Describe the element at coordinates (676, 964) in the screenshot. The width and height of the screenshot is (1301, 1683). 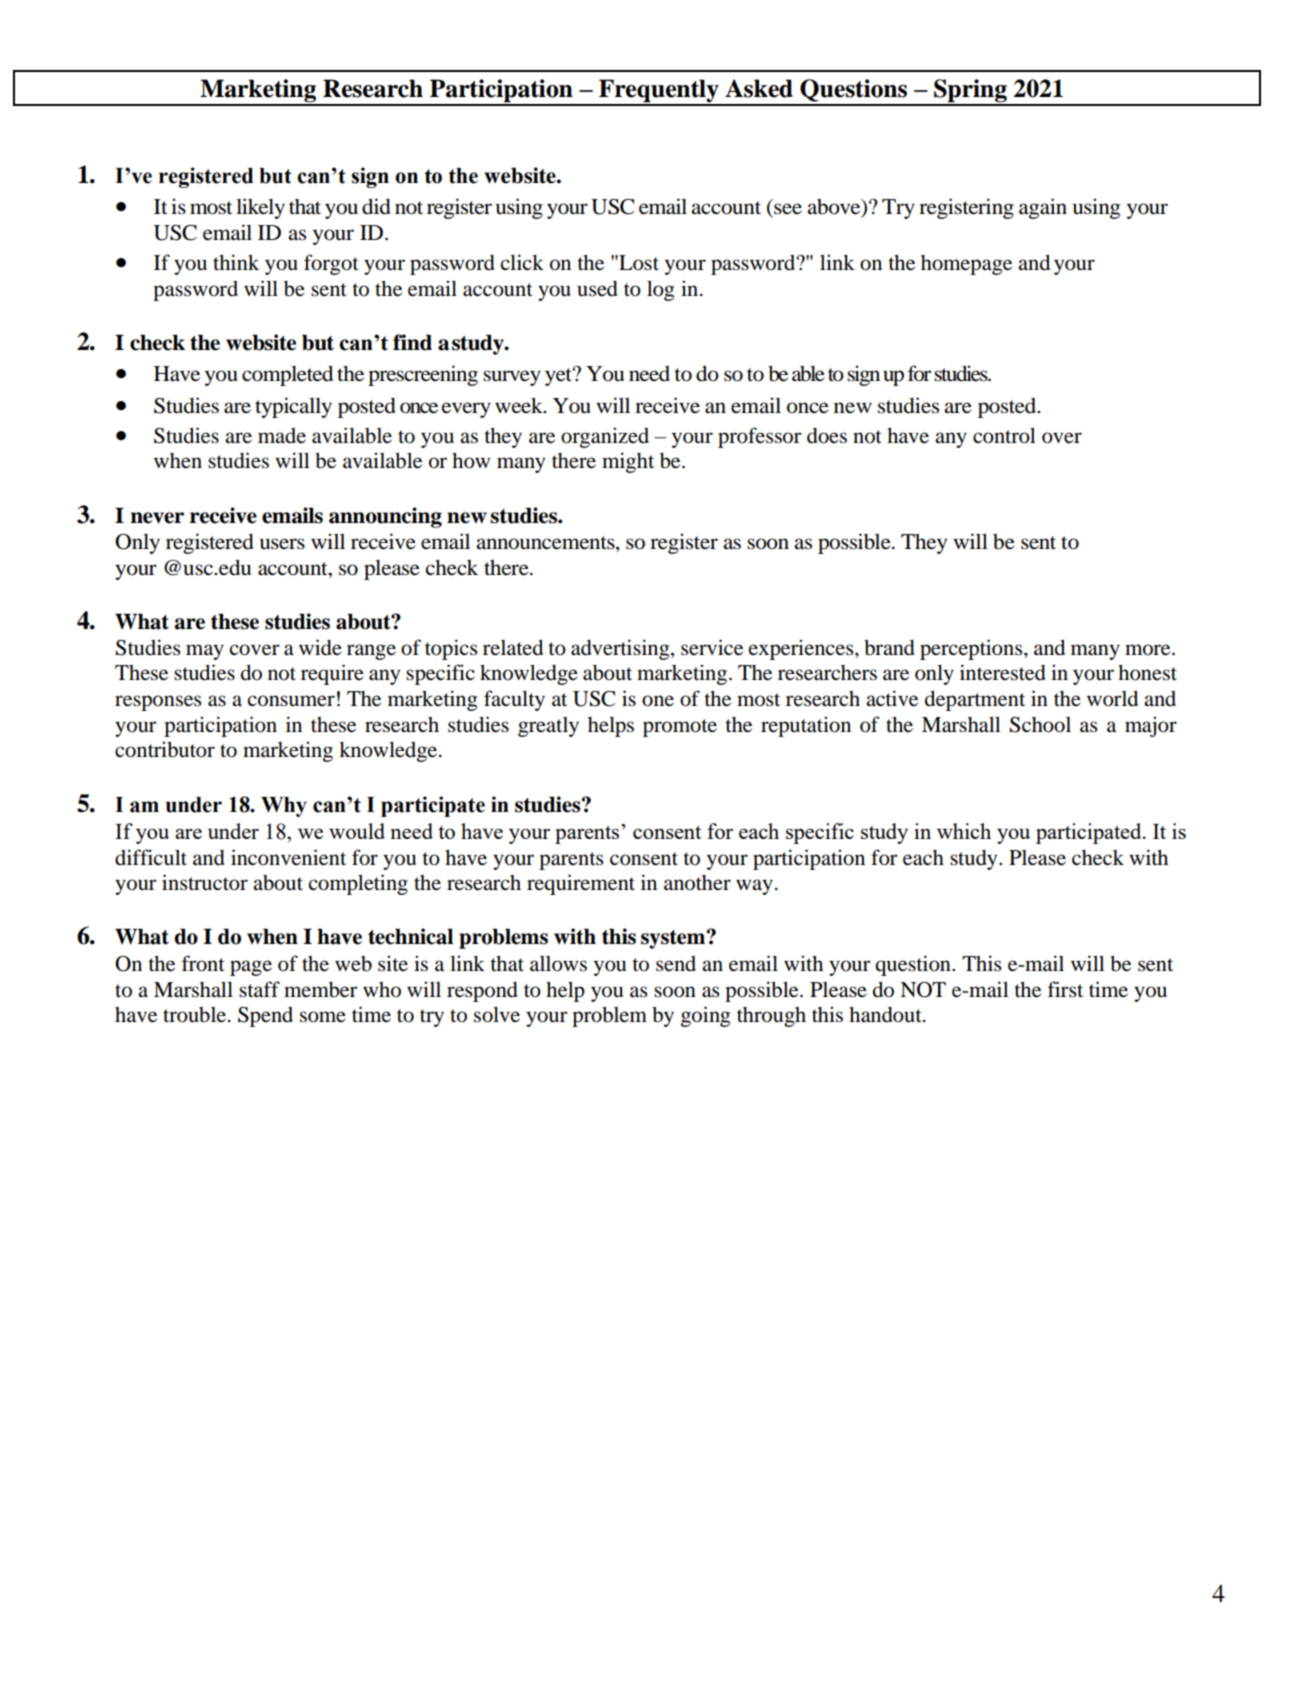
I see `send` at that location.
